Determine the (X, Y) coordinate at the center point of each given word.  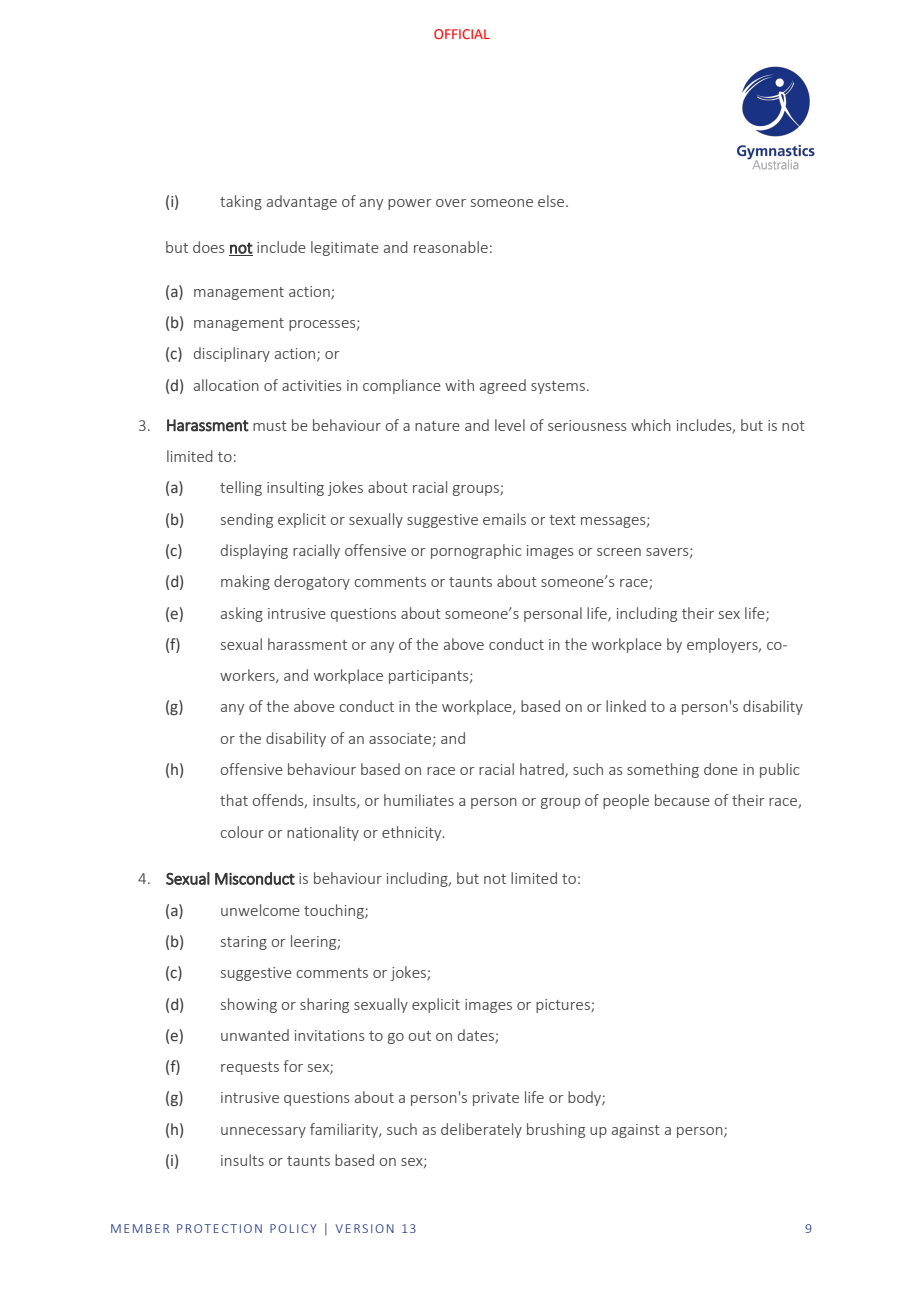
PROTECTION (219, 1228)
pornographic (476, 551)
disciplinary (232, 354)
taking (241, 202)
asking (242, 614)
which (651, 425)
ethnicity (413, 833)
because (682, 800)
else (552, 201)
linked (626, 706)
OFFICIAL (462, 34)
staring (244, 943)
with (459, 385)
